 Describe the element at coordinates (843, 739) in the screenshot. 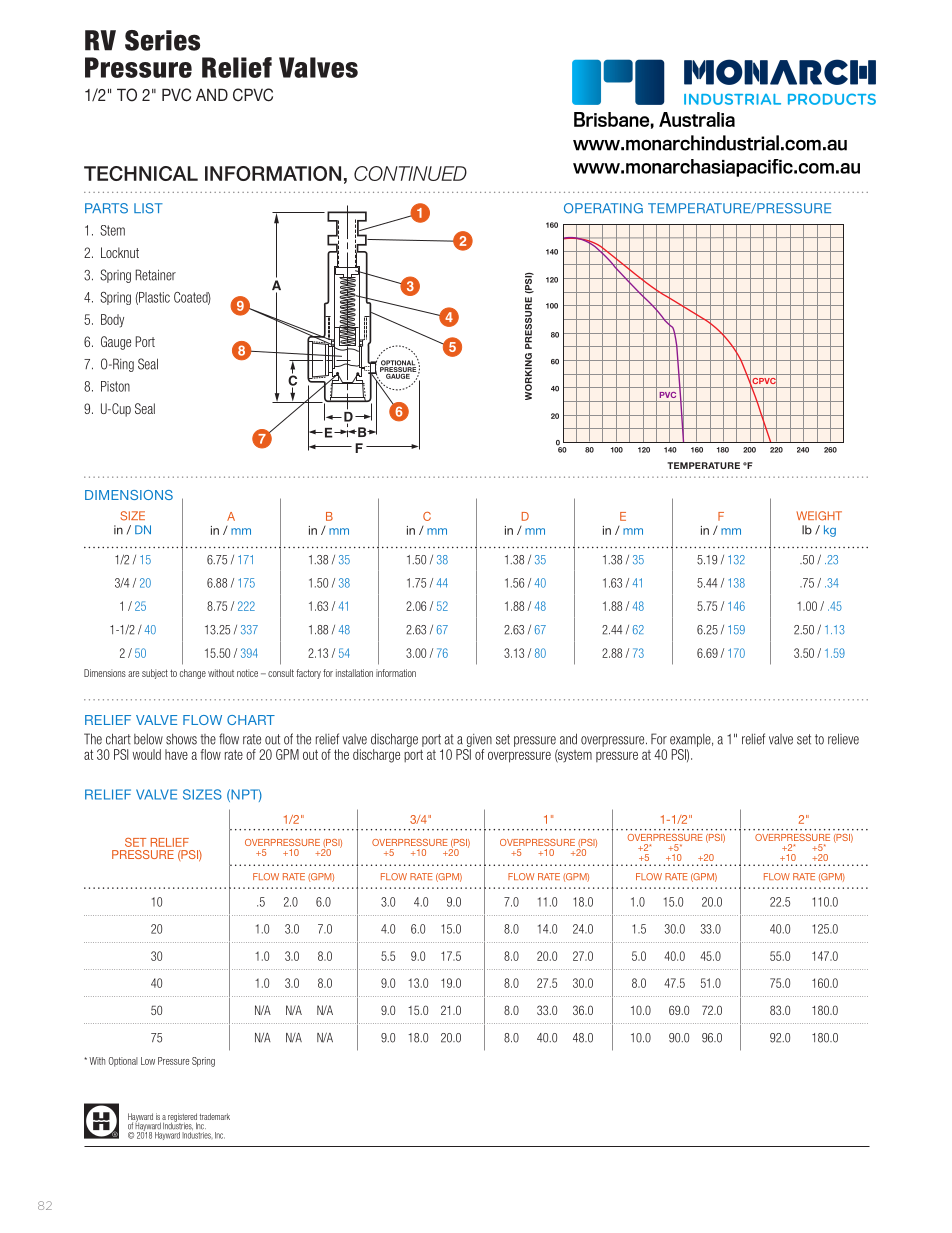

I see `relieve` at that location.
